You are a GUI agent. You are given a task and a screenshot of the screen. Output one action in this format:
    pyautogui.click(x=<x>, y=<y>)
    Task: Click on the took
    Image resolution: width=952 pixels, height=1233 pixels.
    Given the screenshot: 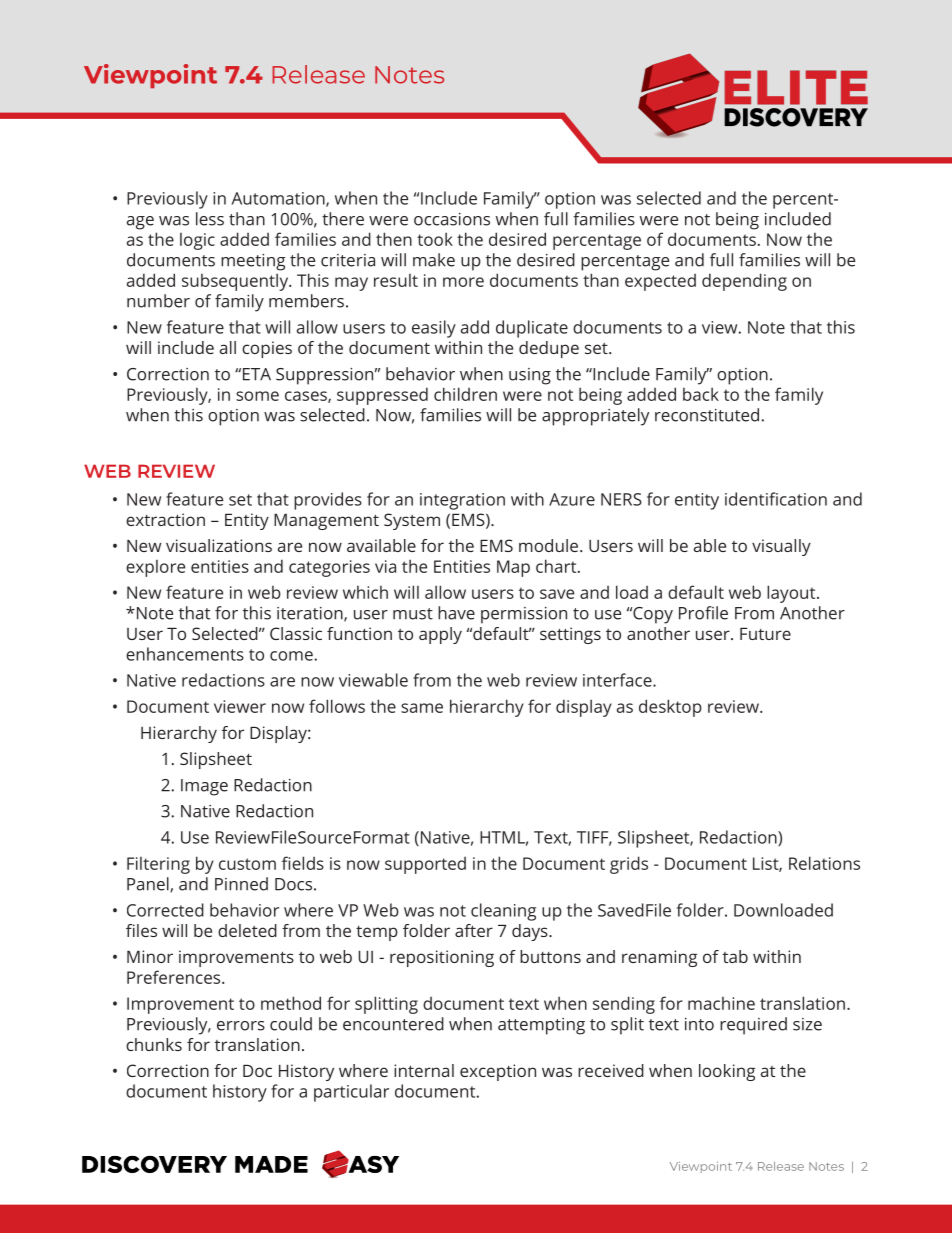 What is the action you would take?
    pyautogui.click(x=435, y=239)
